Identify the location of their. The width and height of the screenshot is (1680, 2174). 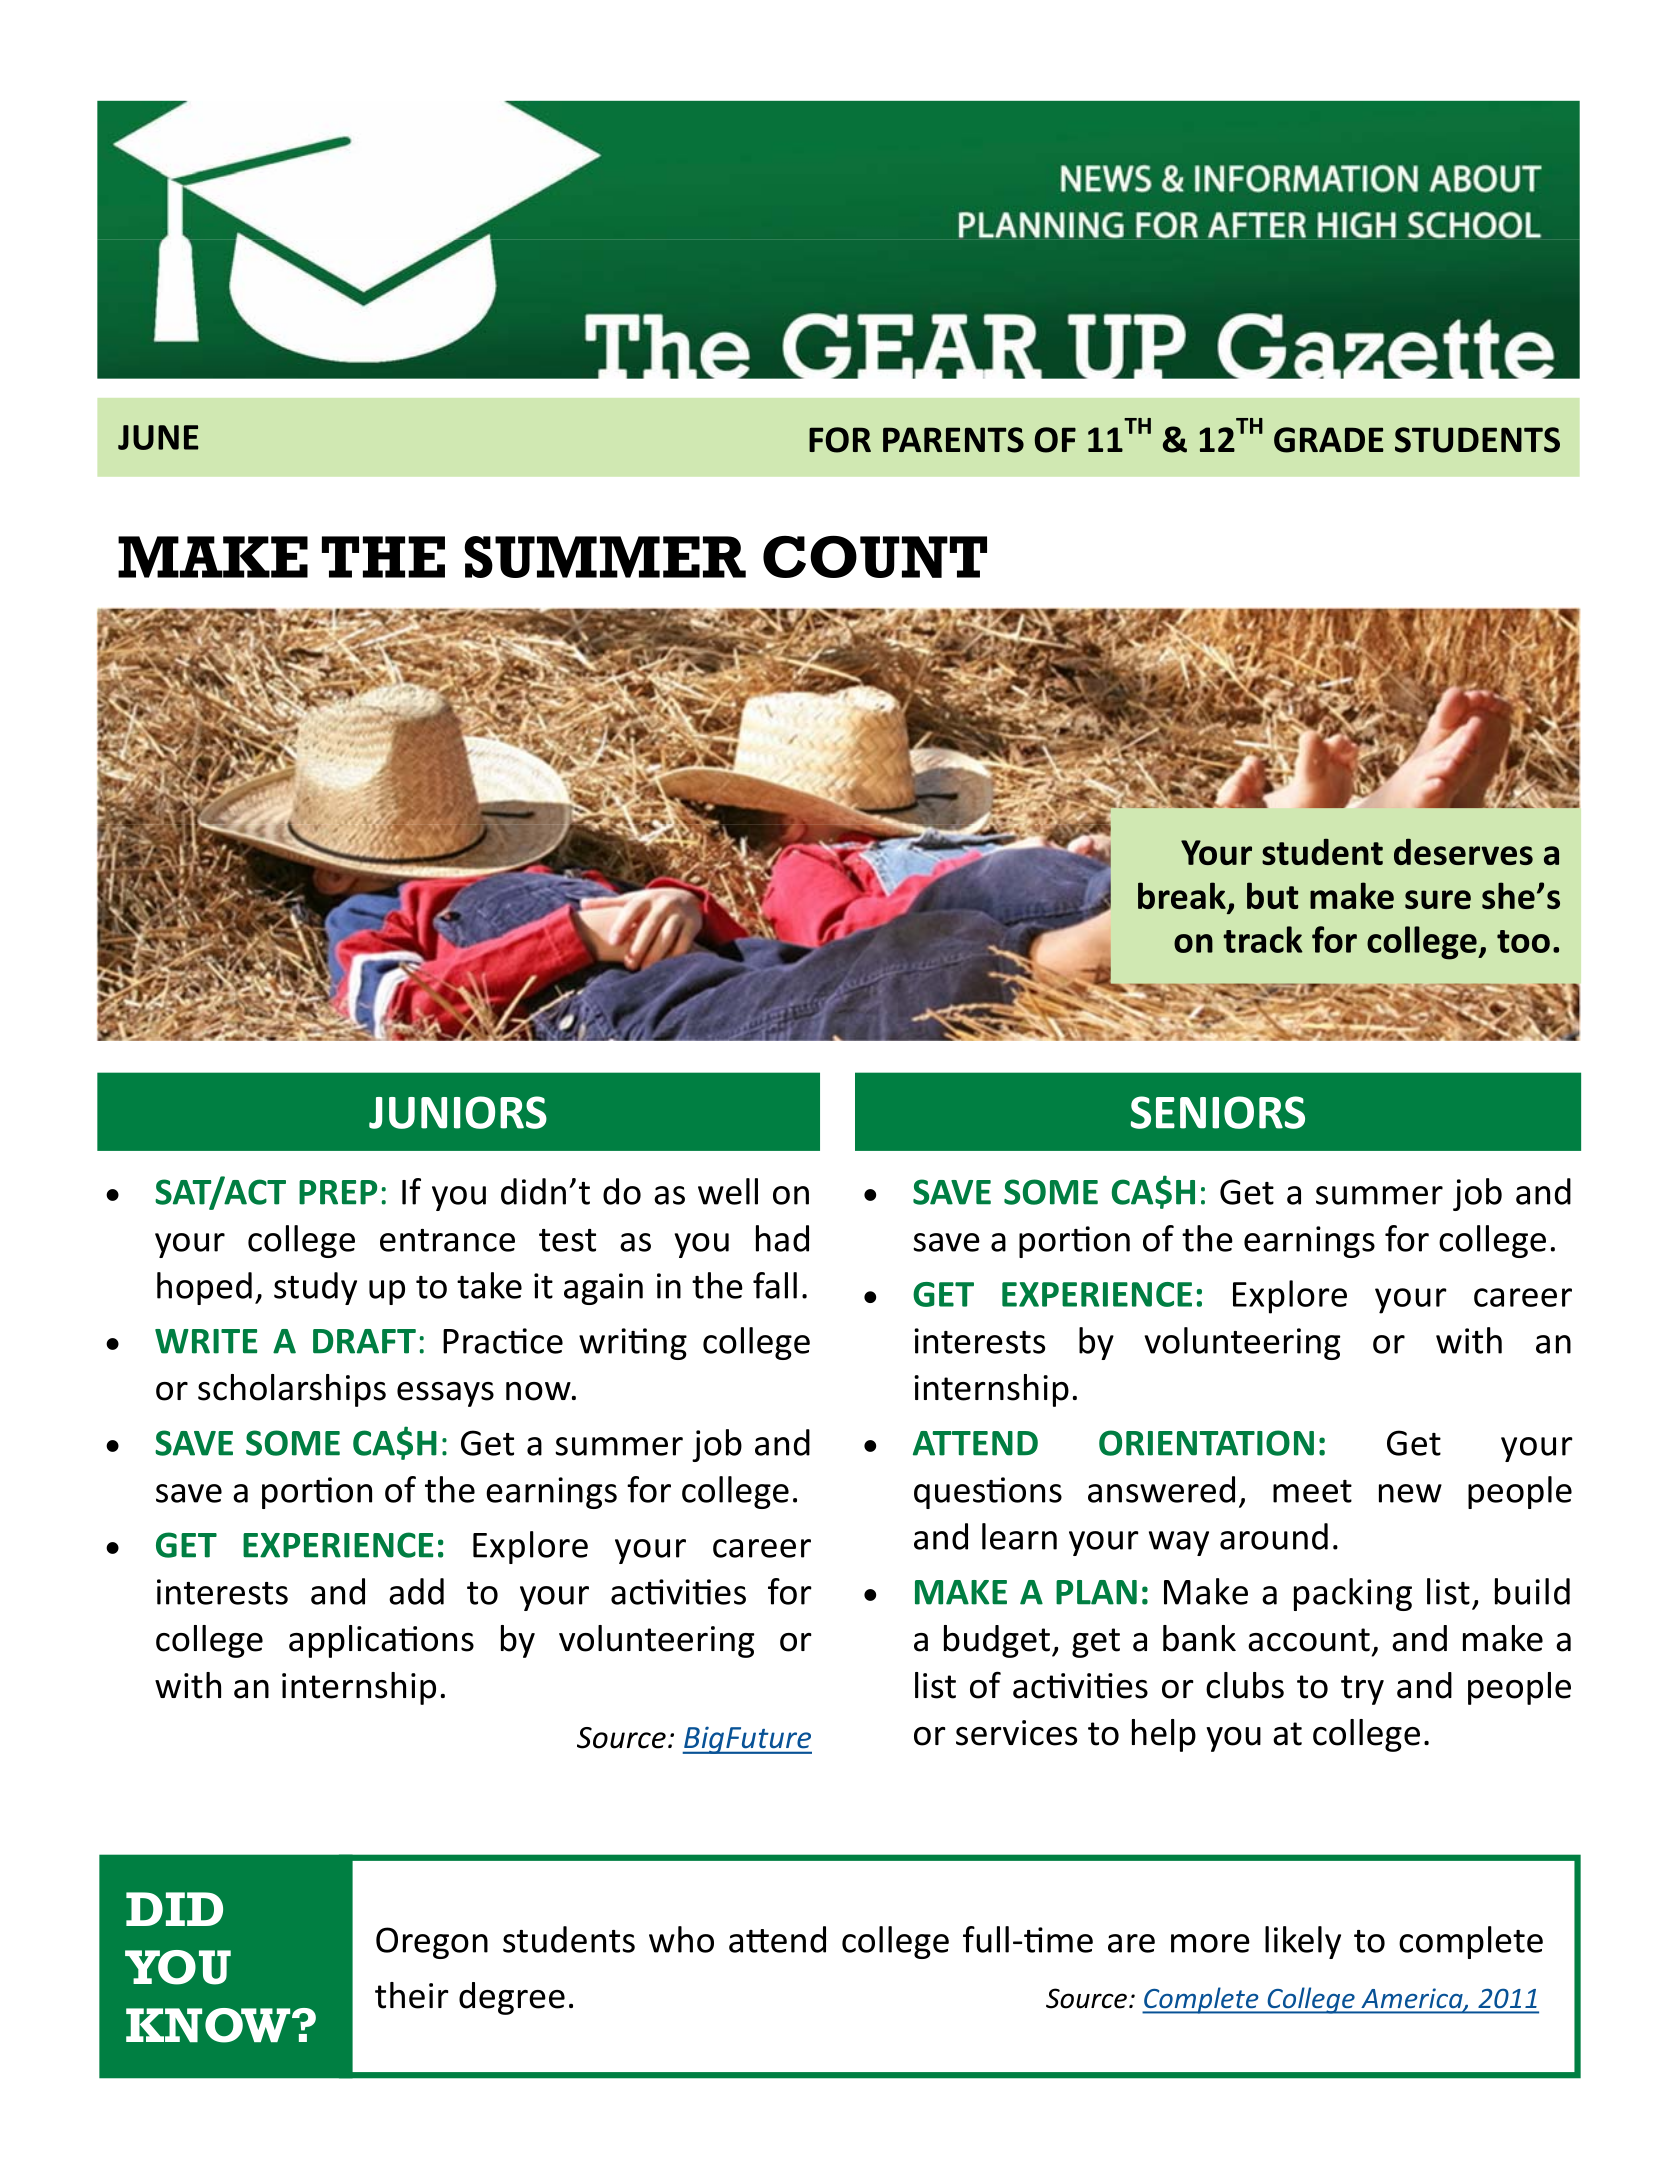
(412, 1995).
